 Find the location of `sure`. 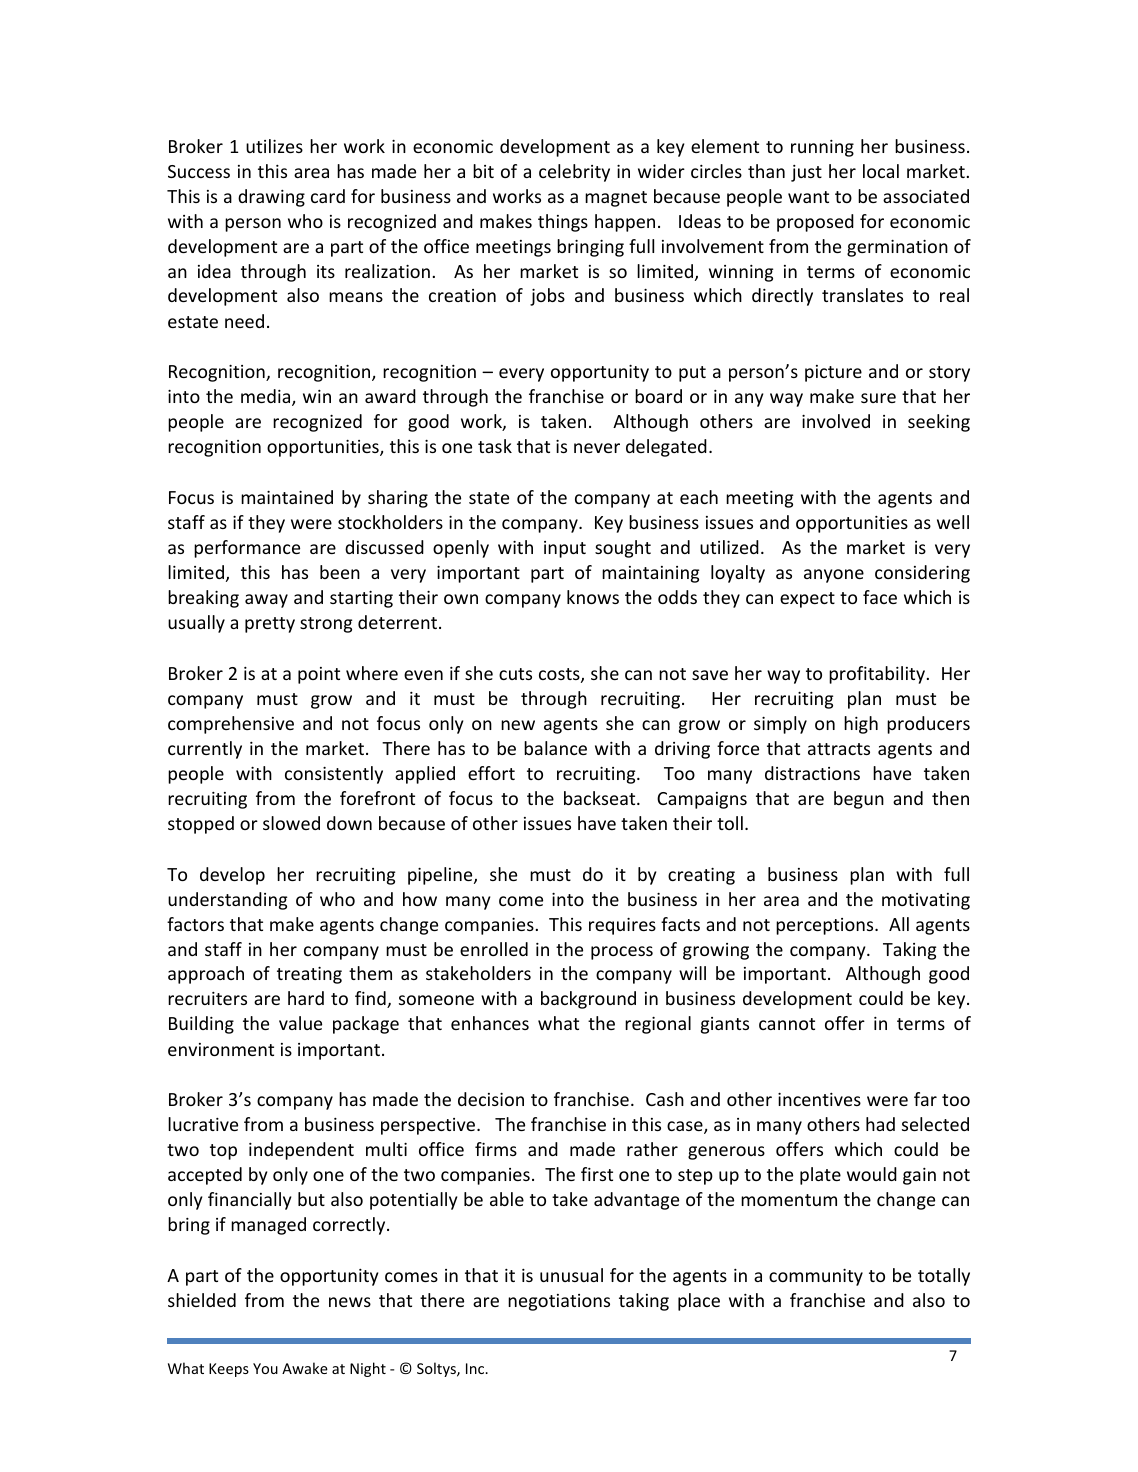

sure is located at coordinates (878, 398).
